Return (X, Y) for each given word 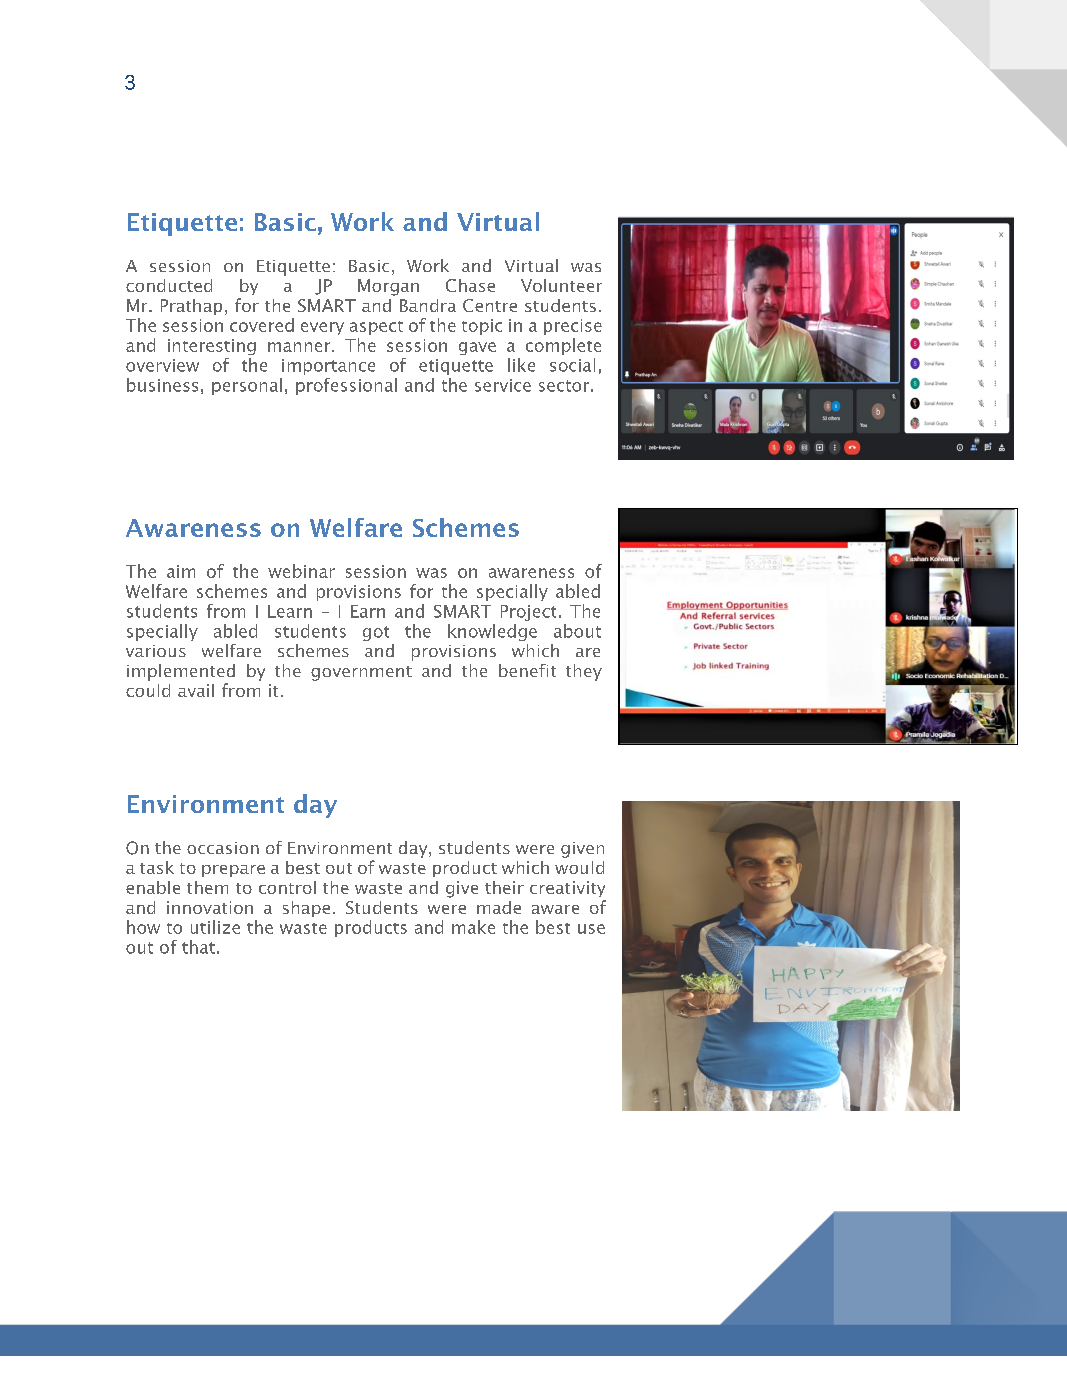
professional (346, 386)
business (162, 385)
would (579, 867)
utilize (215, 927)
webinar (301, 571)
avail (196, 690)
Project (528, 613)
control (287, 887)
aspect (376, 328)
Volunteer (561, 285)
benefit (527, 670)
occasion (223, 848)
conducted (169, 285)
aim (181, 571)
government (361, 673)
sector (564, 386)
